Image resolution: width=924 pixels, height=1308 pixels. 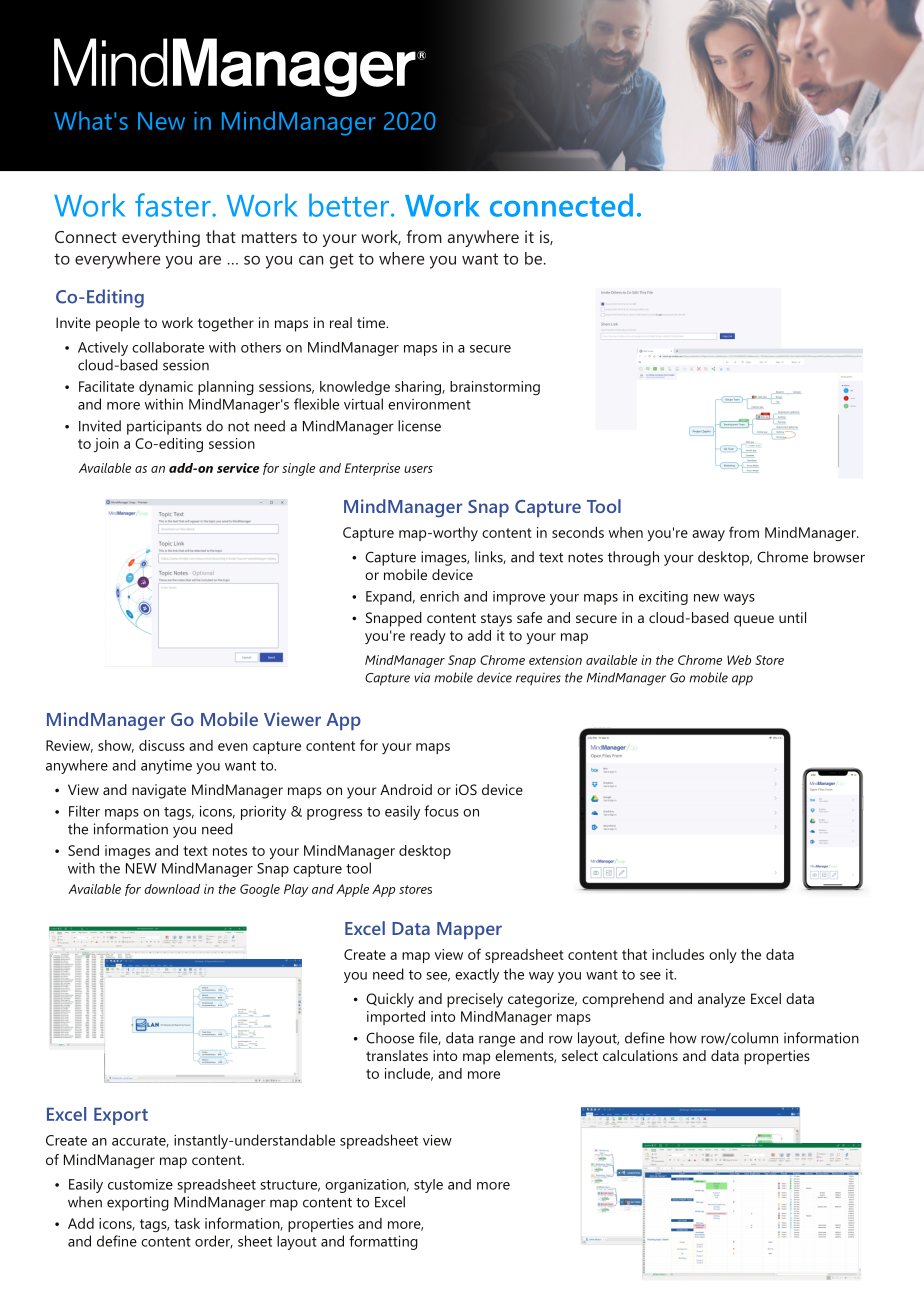 What do you see at coordinates (172, 889) in the screenshot?
I see `download` at bounding box center [172, 889].
